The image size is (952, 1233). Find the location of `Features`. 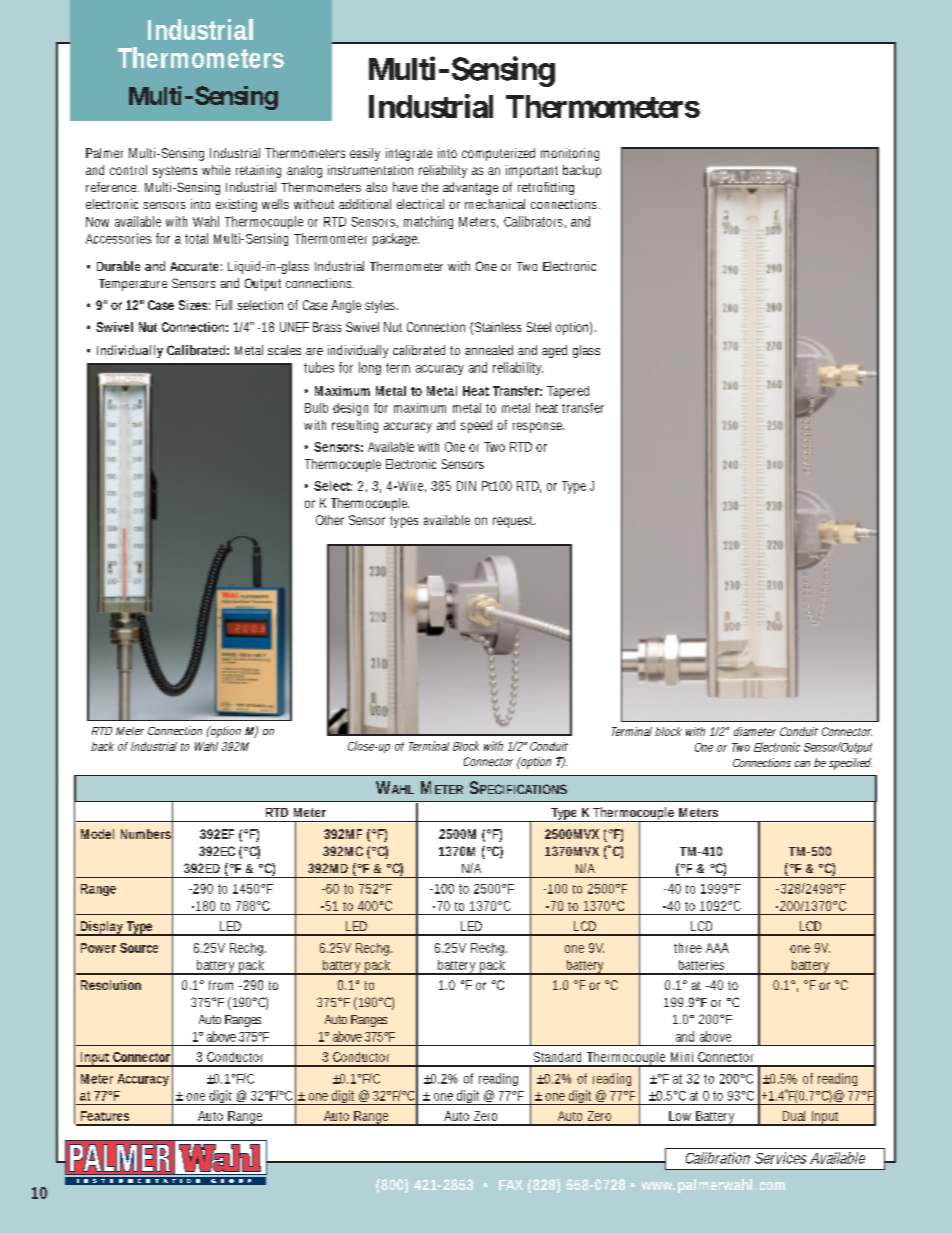

Features is located at coordinates (105, 1116).
